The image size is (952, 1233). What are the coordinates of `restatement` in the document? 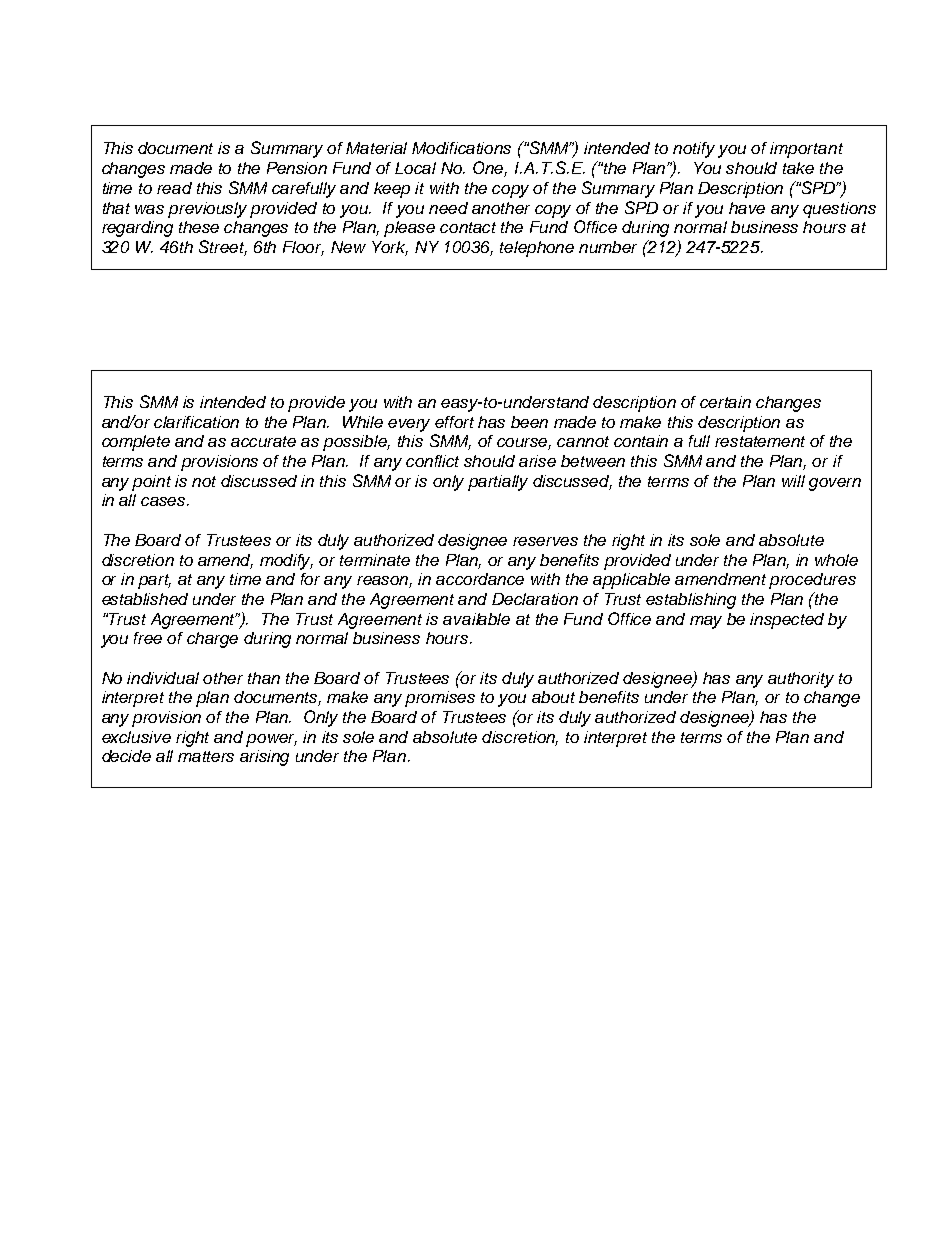 It's located at (760, 441).
